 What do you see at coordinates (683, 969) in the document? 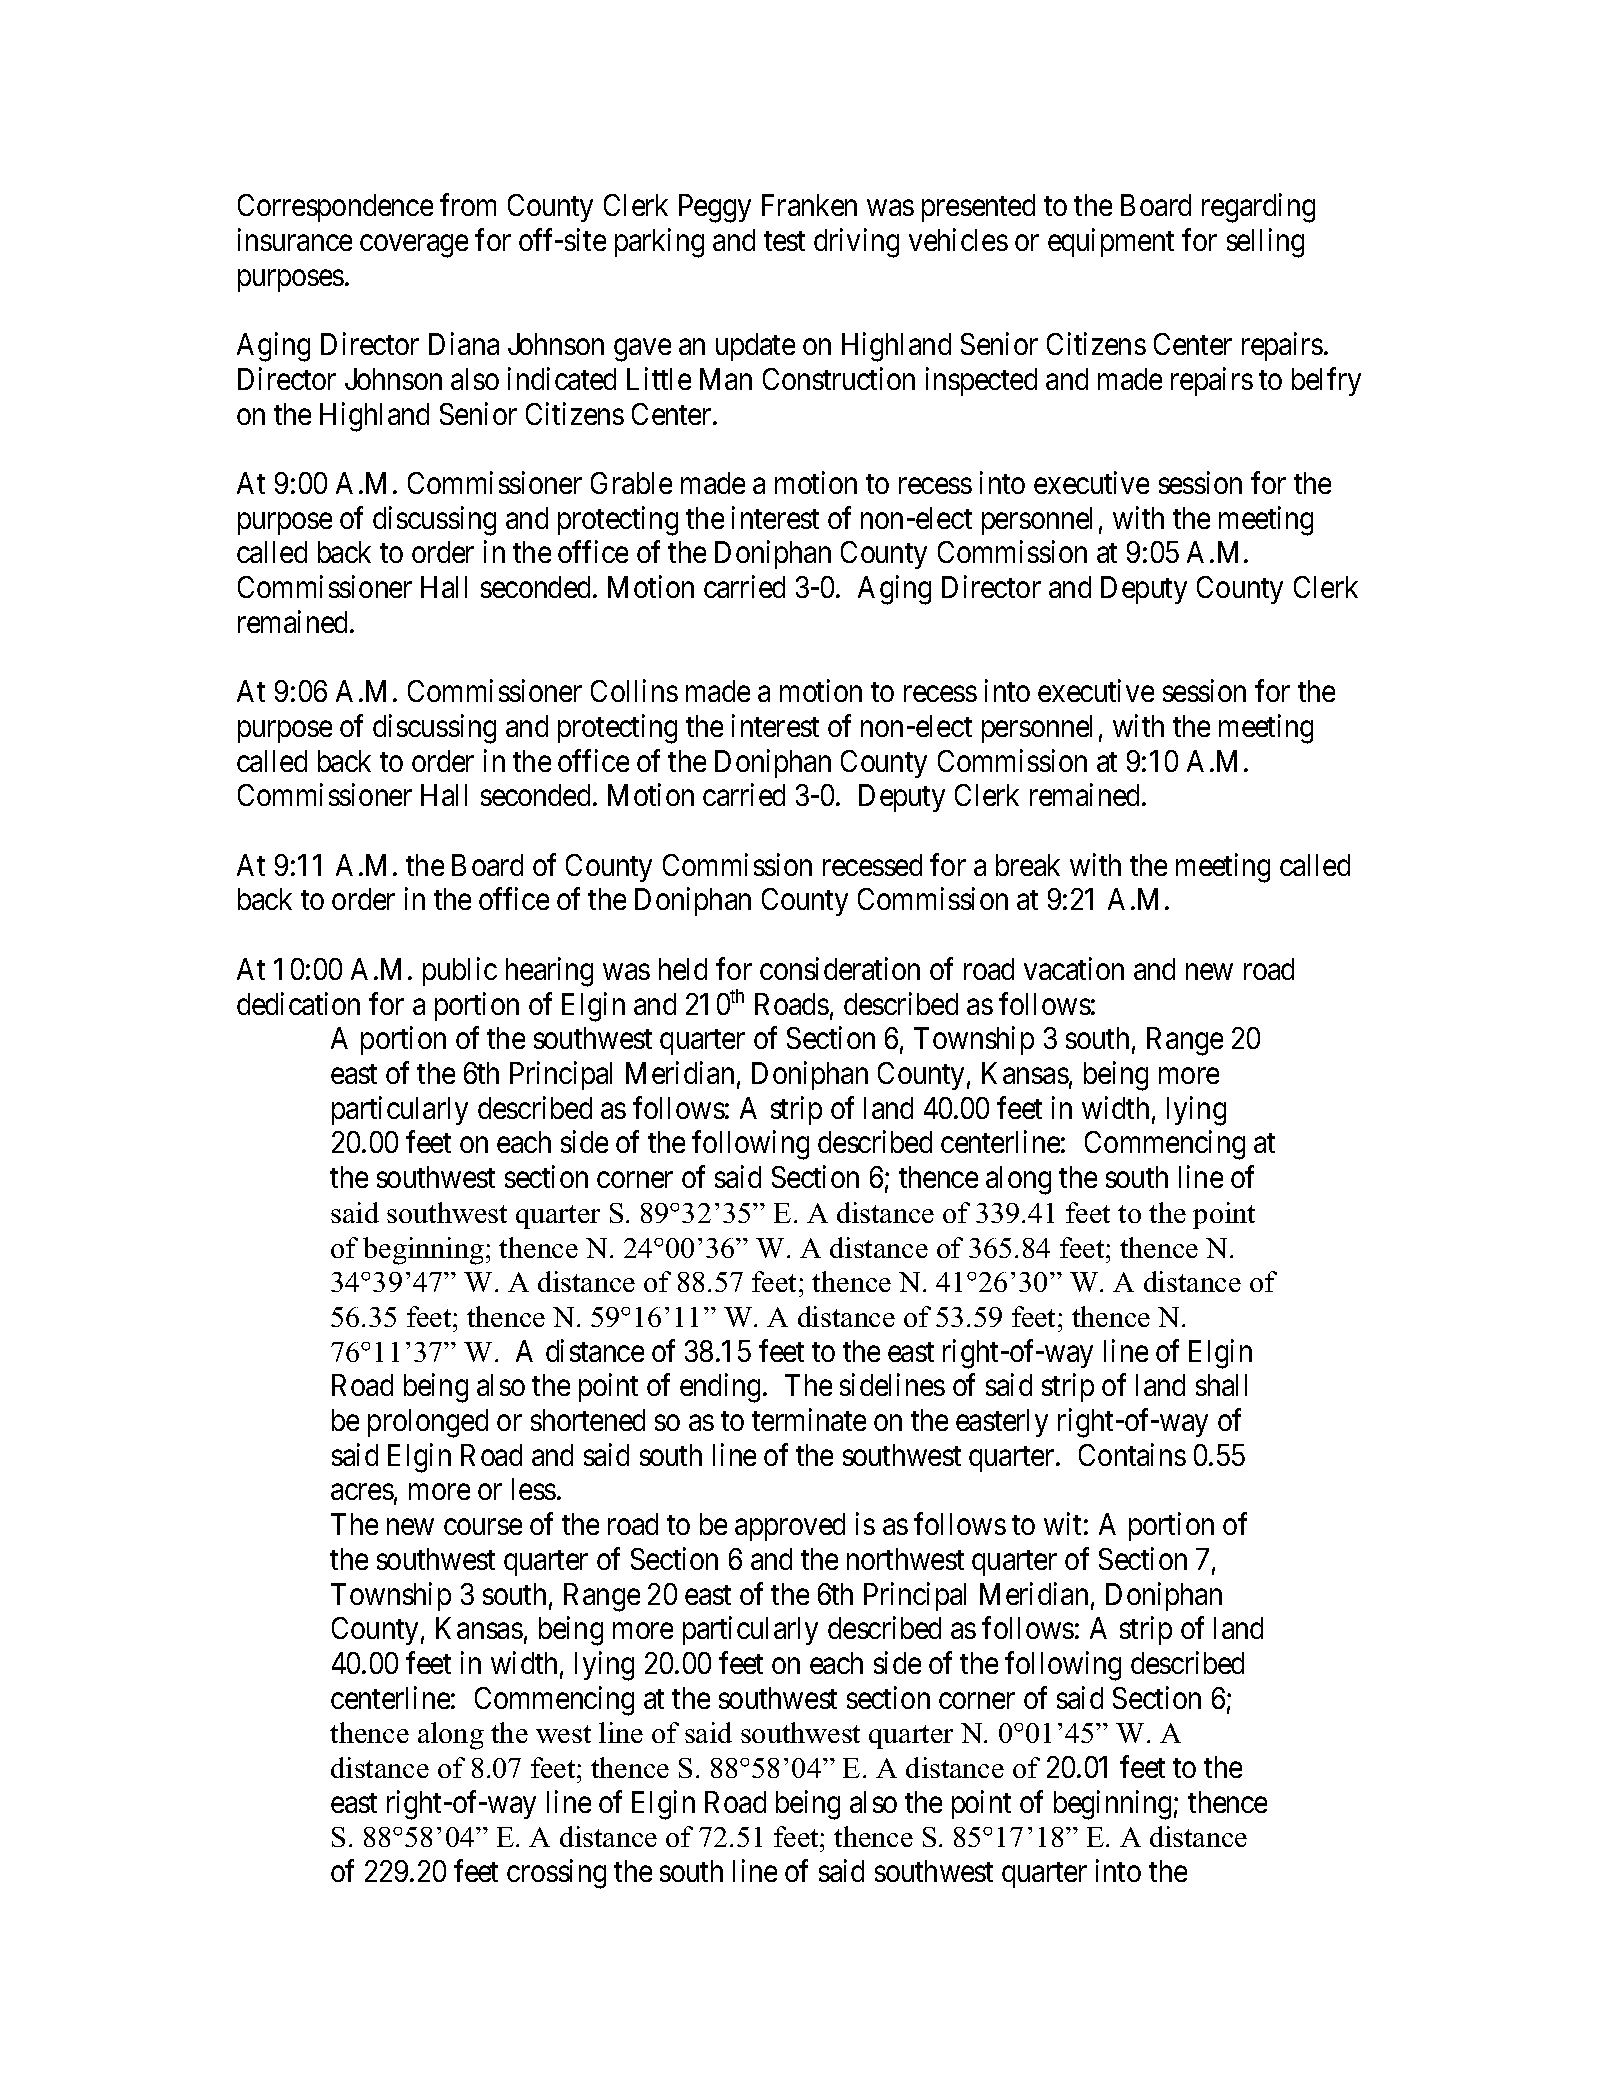
I see `held` at bounding box center [683, 969].
